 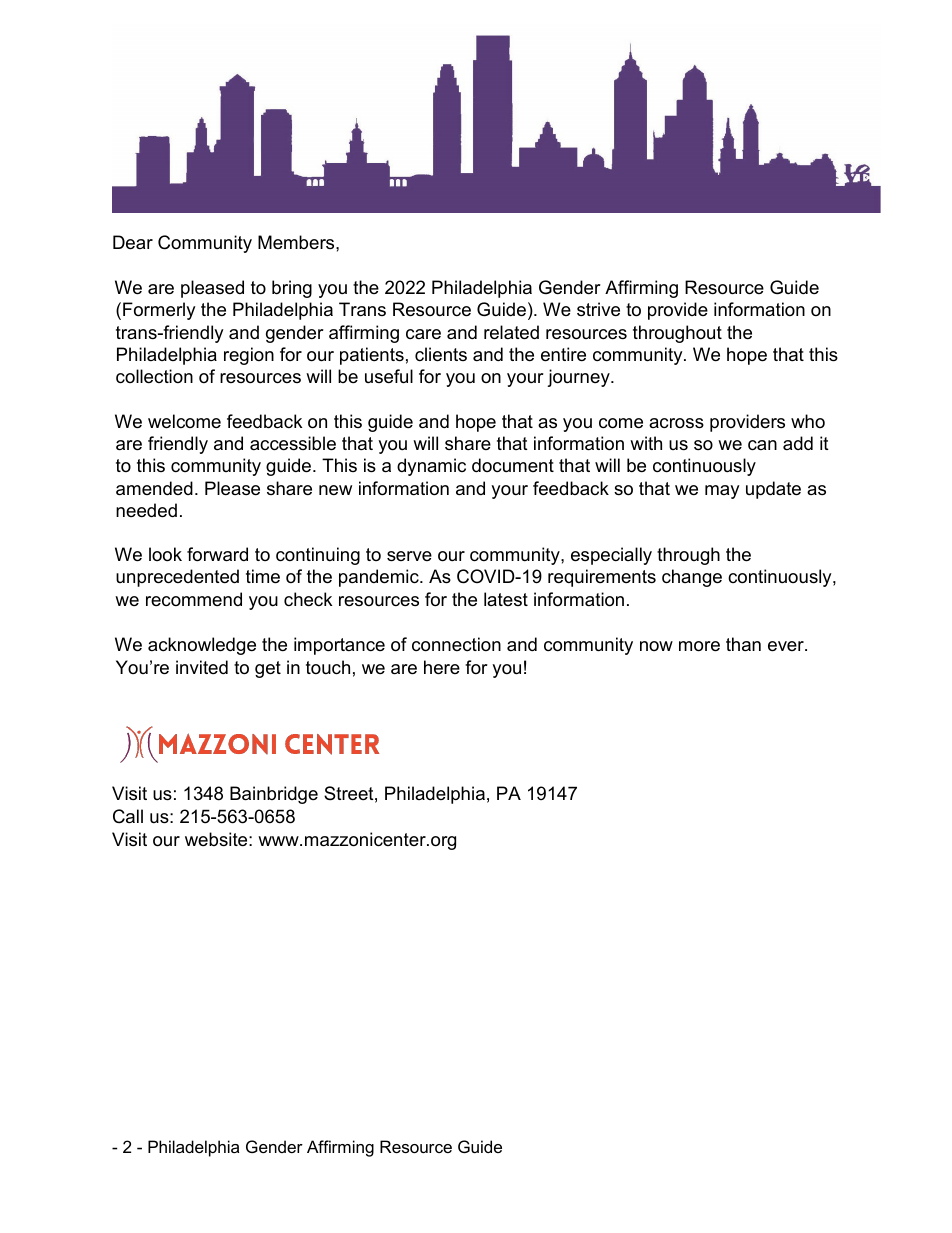 What do you see at coordinates (598, 309) in the screenshot?
I see `strive` at bounding box center [598, 309].
